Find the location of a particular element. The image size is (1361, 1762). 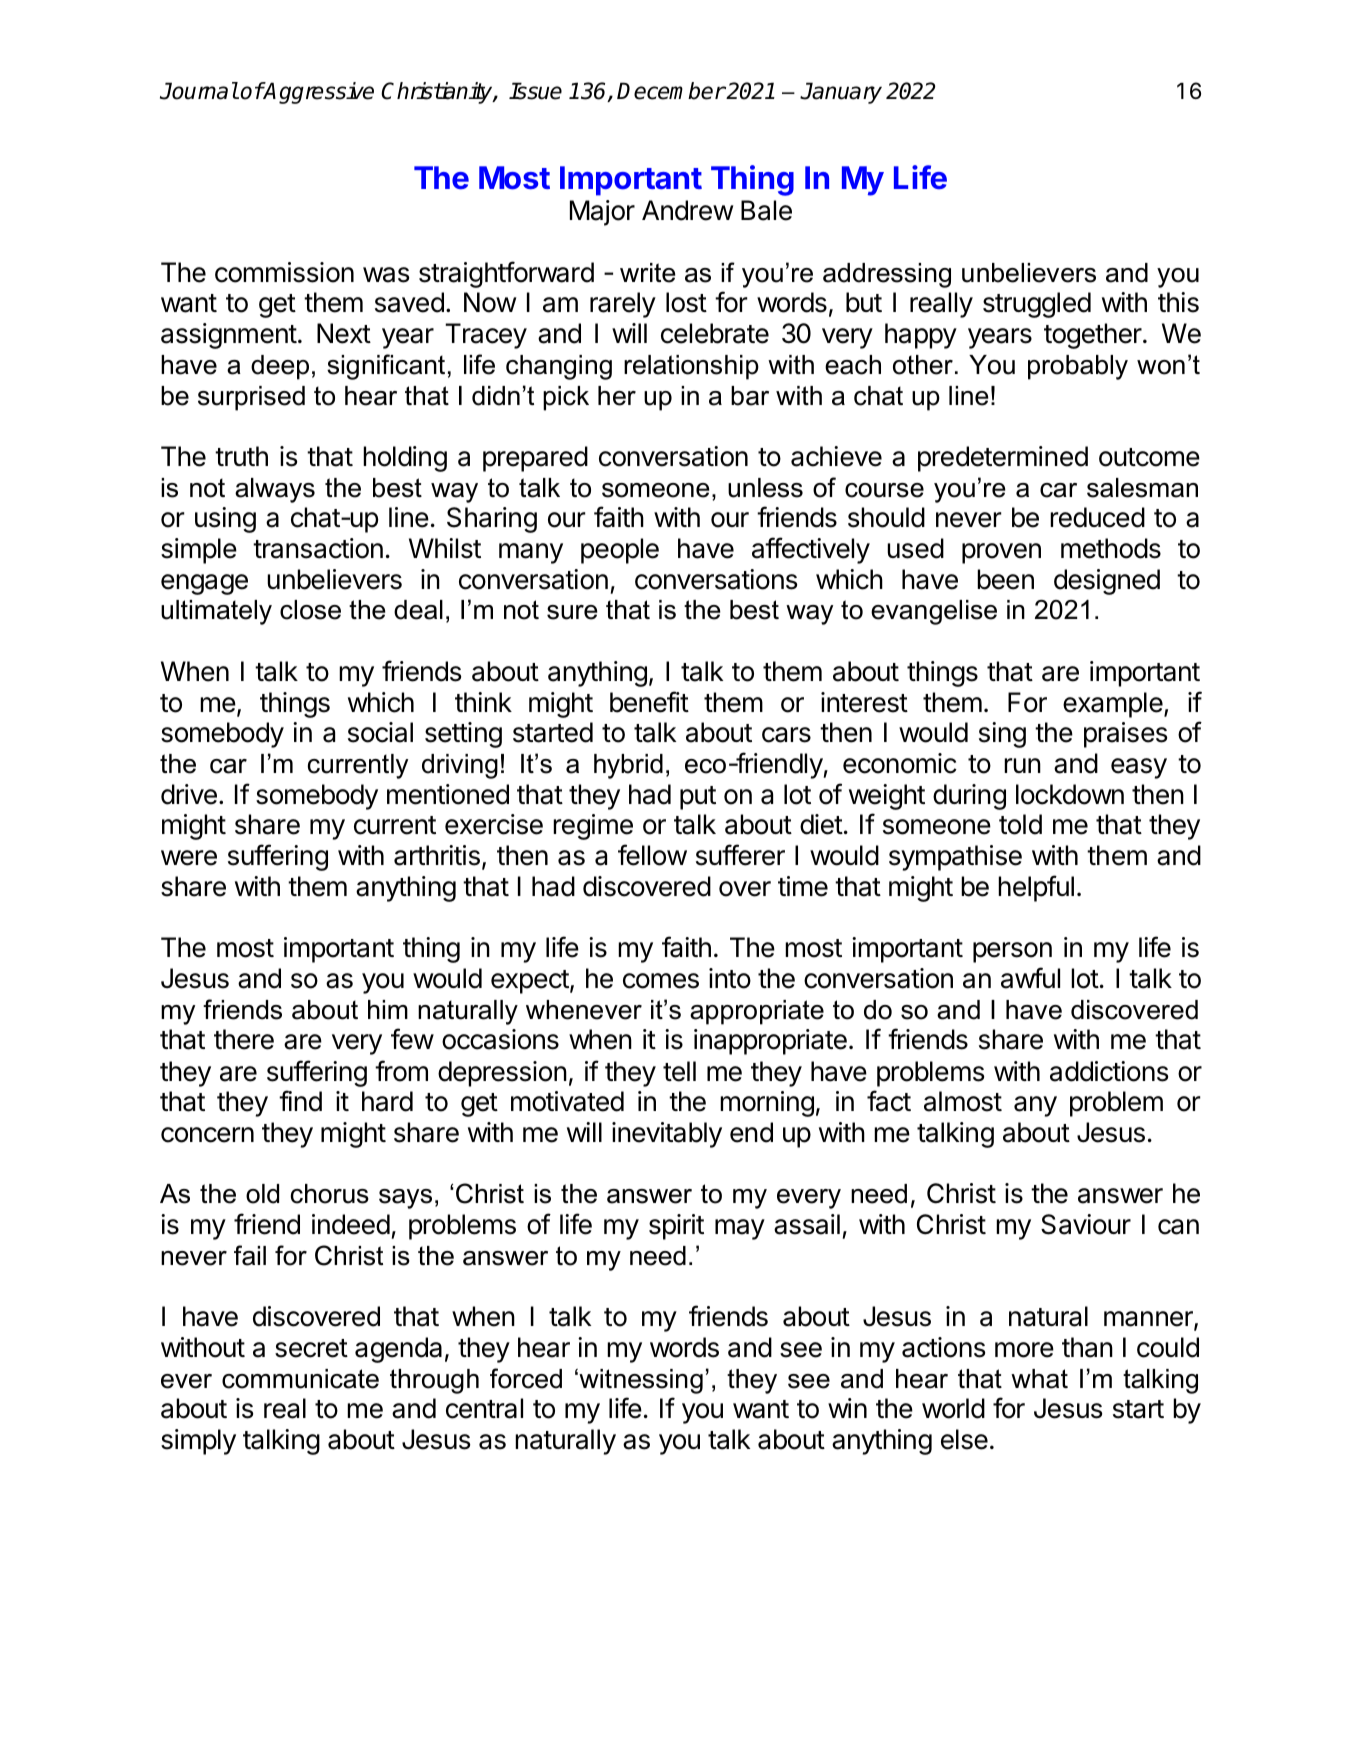

him is located at coordinates (388, 1009).
